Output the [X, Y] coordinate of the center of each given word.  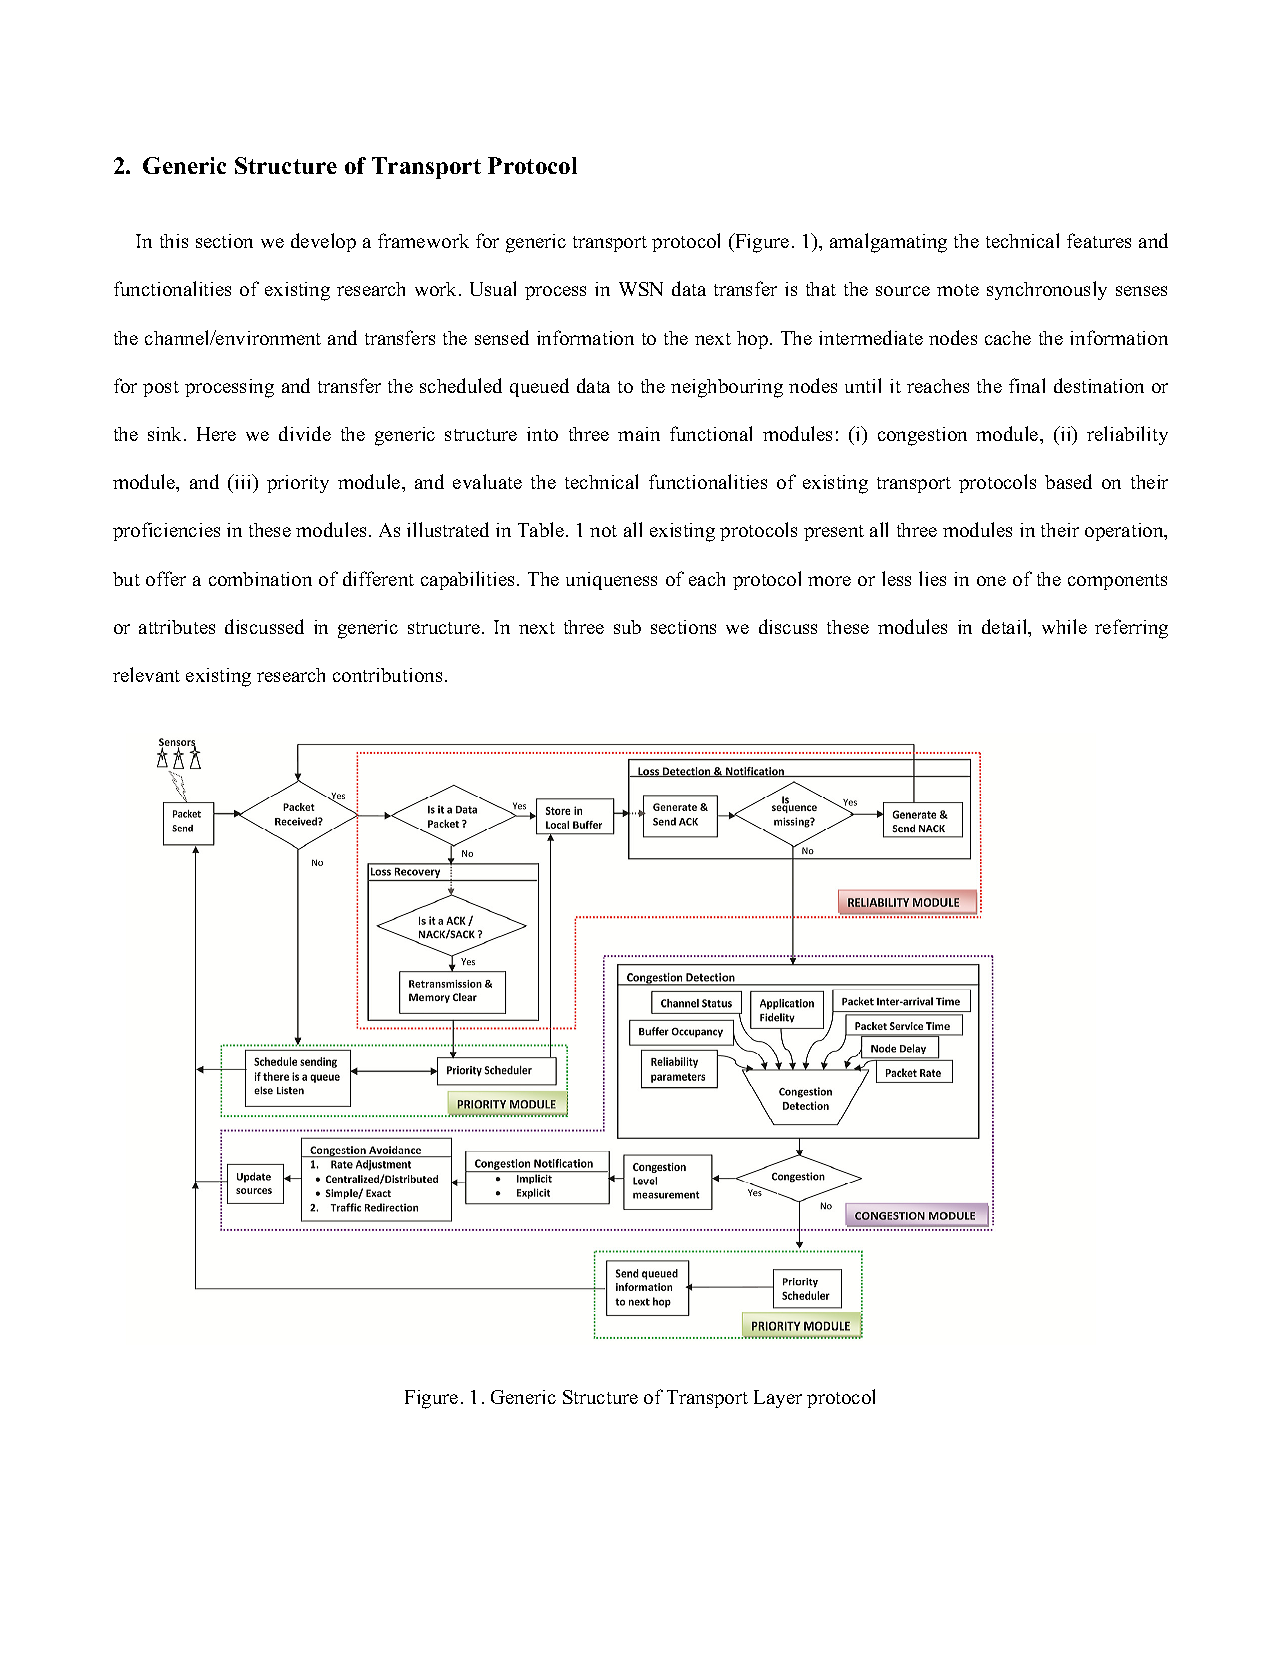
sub [627, 627]
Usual [493, 288]
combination [260, 579]
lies [932, 578]
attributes [177, 627]
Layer [778, 1399]
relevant [146, 674]
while [1064, 626]
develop [323, 242]
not [603, 531]
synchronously [1047, 290]
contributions [387, 675]
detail [1006, 628]
